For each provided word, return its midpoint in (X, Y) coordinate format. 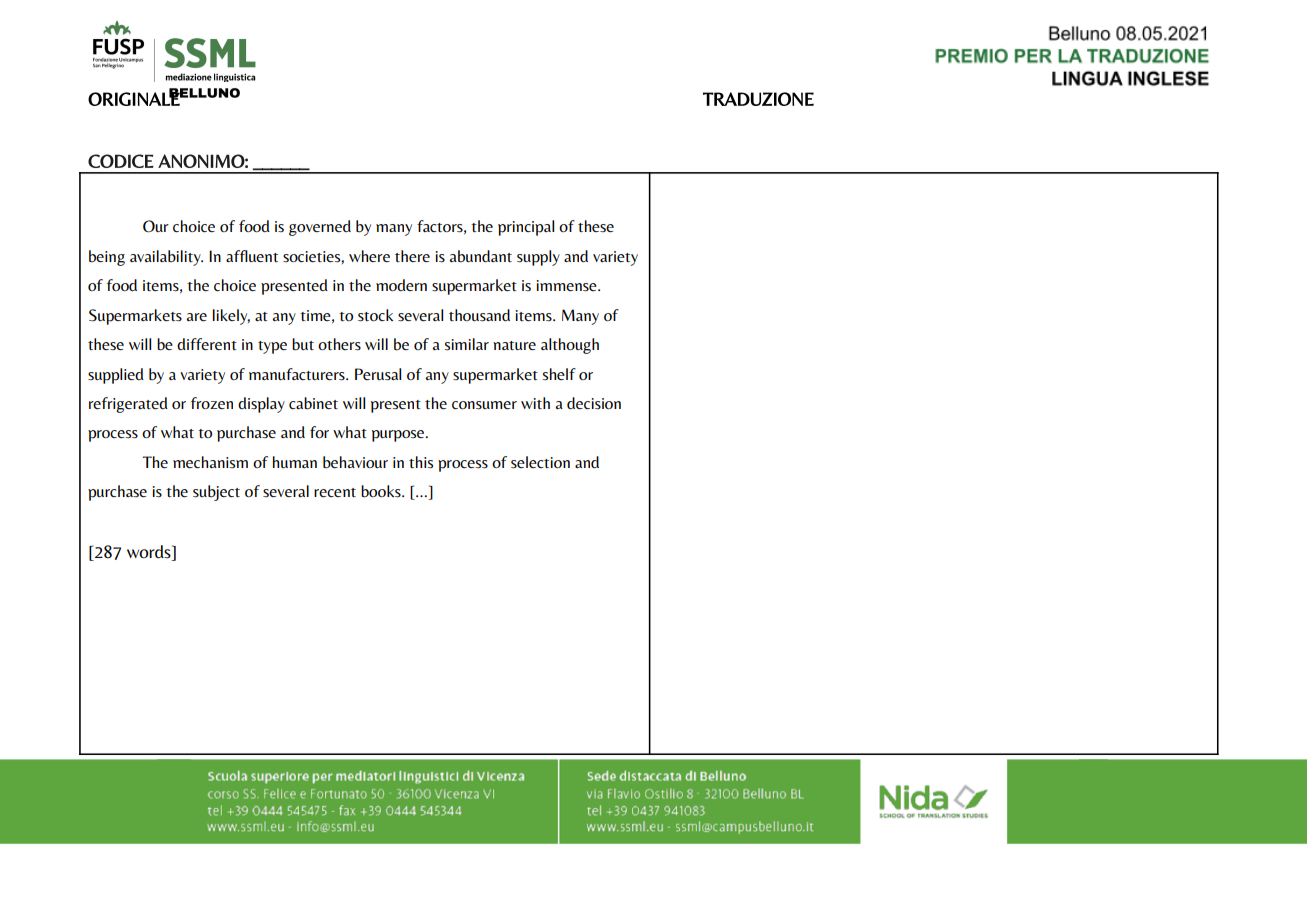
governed (320, 228)
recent (335, 493)
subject (216, 493)
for (319, 432)
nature (514, 346)
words (150, 552)
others (339, 344)
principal (526, 228)
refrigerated (128, 405)
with (535, 403)
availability (166, 258)
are (196, 317)
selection (540, 462)
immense (568, 286)
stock (375, 315)
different (207, 344)
